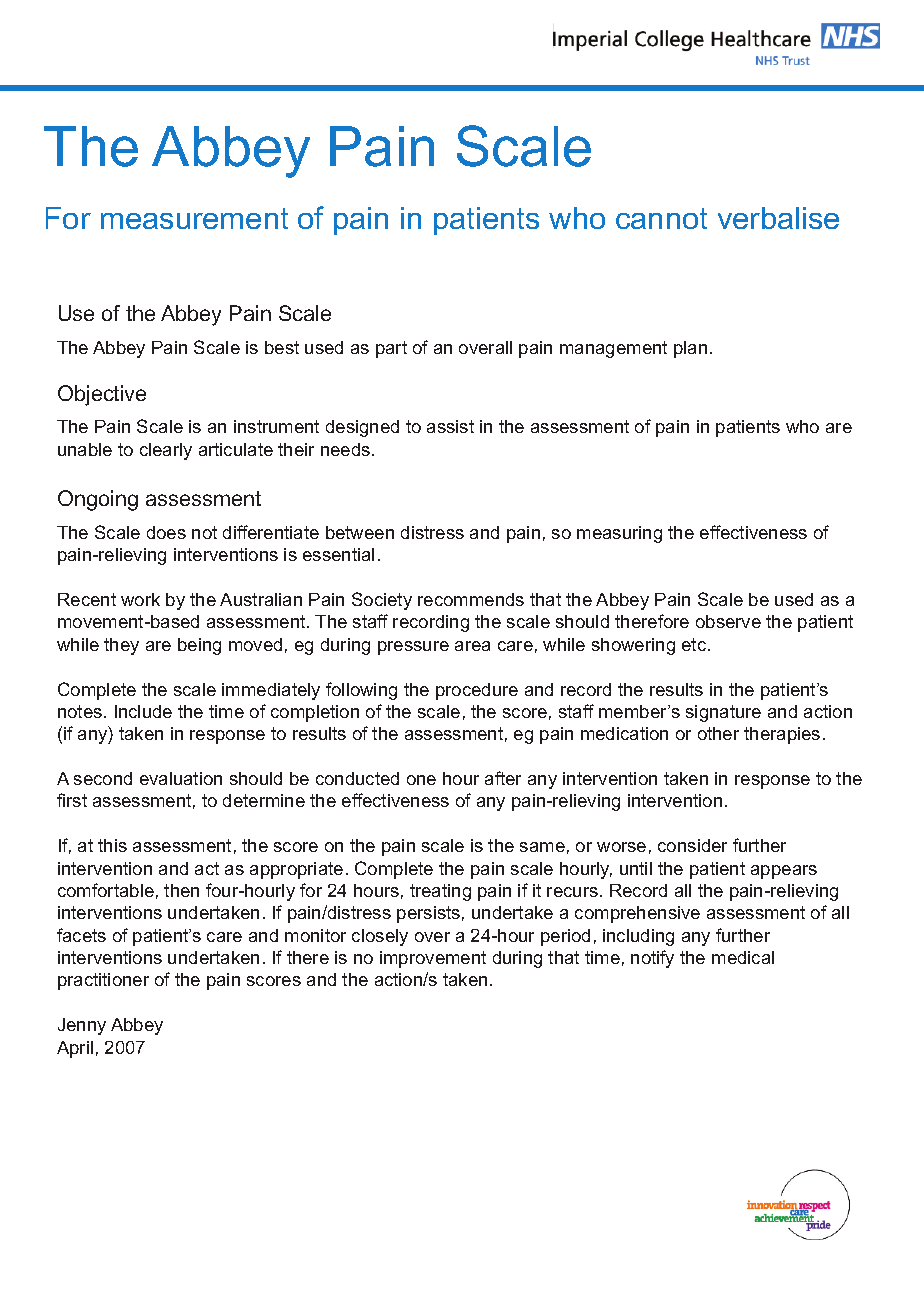 The width and height of the screenshot is (924, 1308). I want to click on cannot, so click(661, 218).
